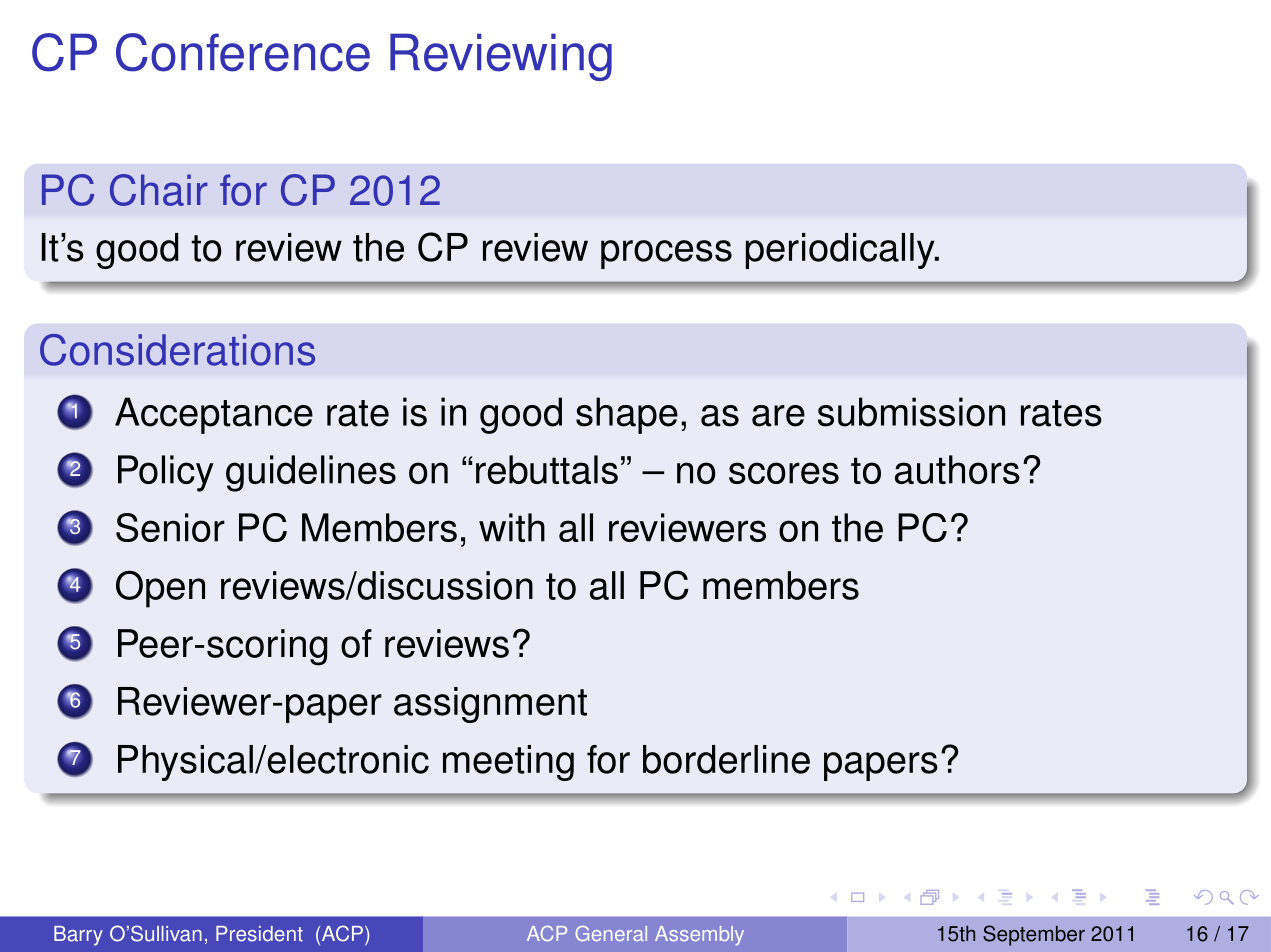  Describe the element at coordinates (627, 415) in the document. I see `shape` at that location.
